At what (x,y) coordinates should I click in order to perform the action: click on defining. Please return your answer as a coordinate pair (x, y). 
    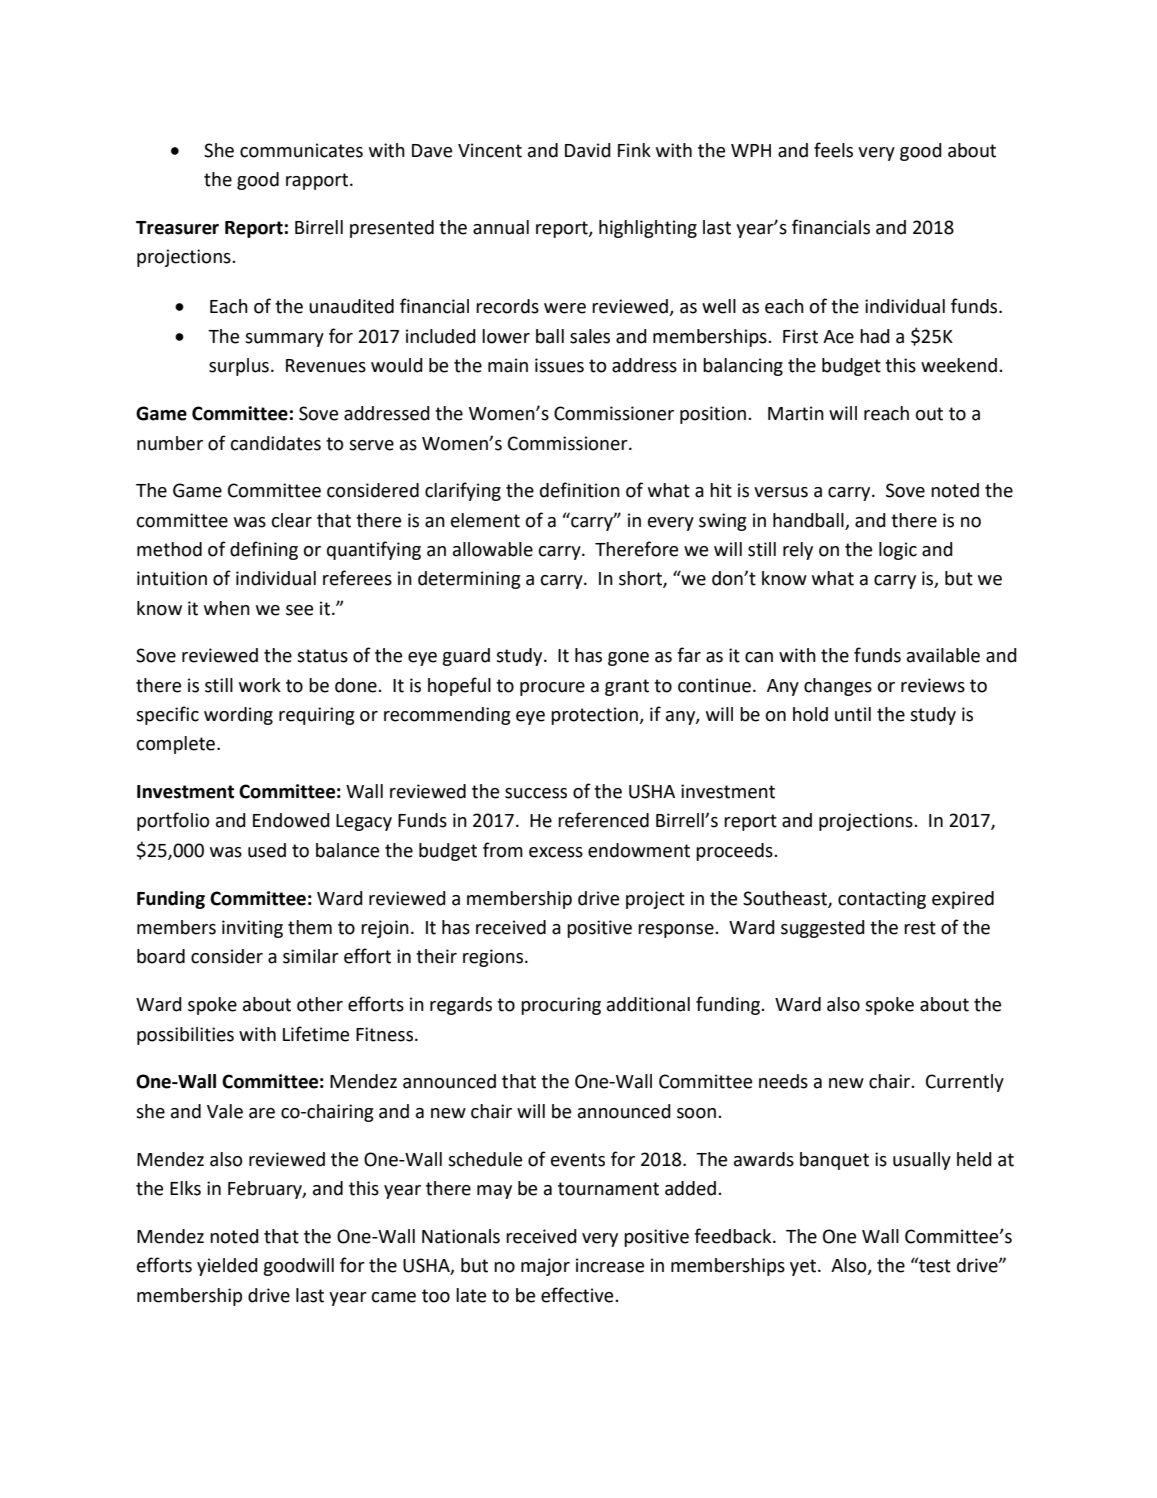
    Looking at the image, I should click on (264, 550).
